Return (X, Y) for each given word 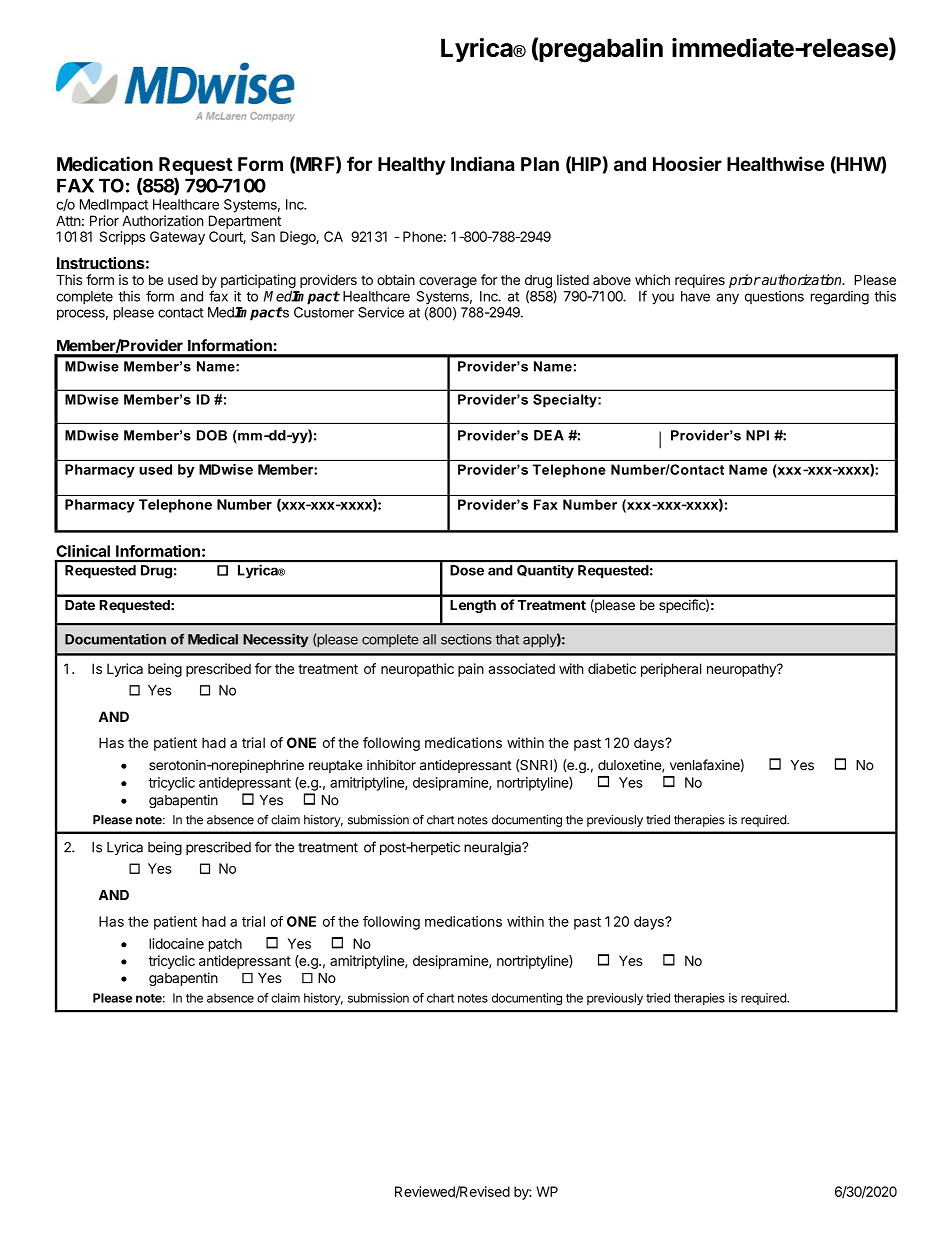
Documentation (115, 639)
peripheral (671, 670)
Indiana (482, 163)
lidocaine (176, 943)
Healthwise (775, 163)
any (727, 299)
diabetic (612, 668)
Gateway (177, 238)
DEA (549, 435)
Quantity (545, 571)
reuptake (335, 766)
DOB (212, 435)
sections (466, 639)
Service (381, 312)
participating (258, 282)
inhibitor (391, 765)
